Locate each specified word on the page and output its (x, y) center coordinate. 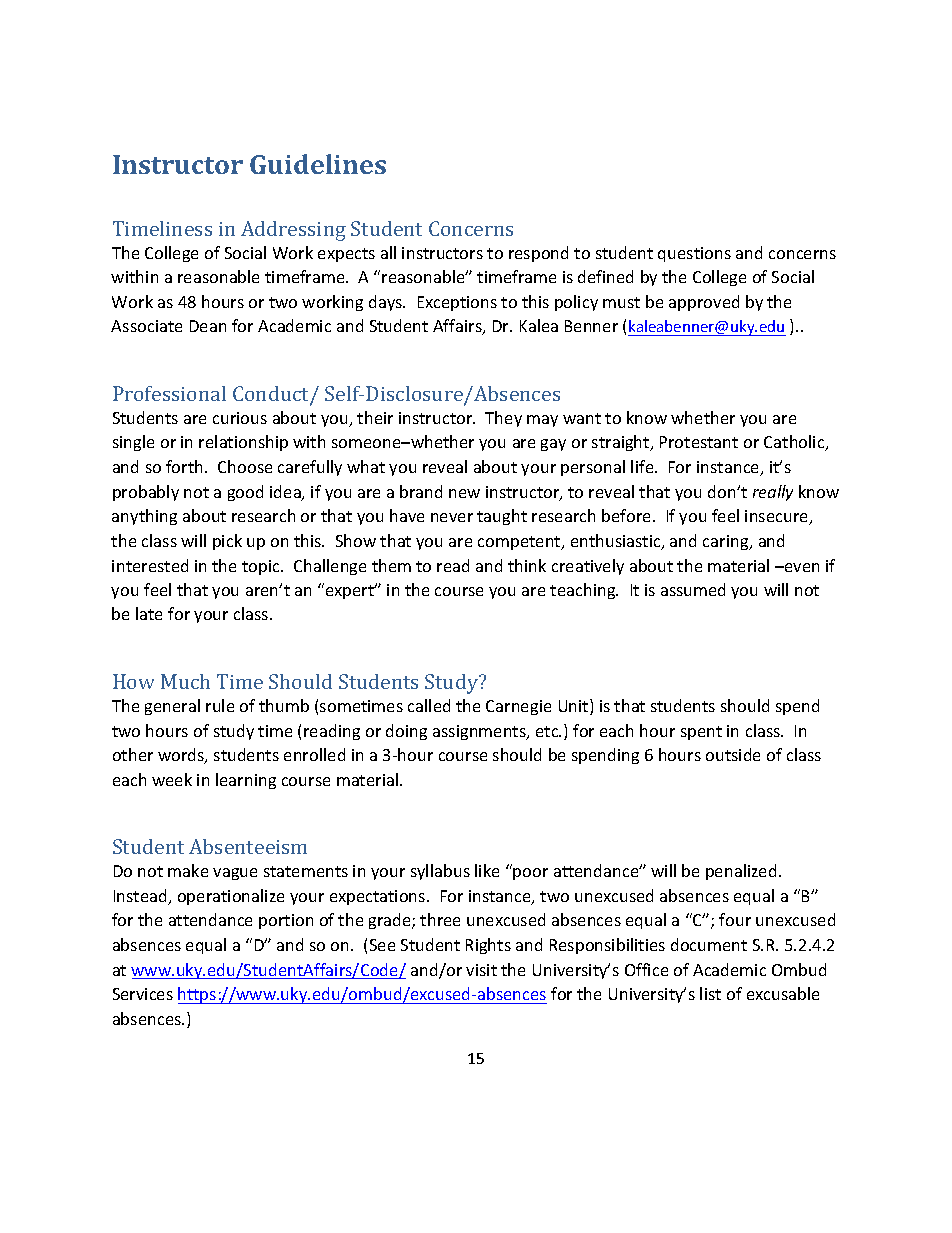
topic (262, 567)
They (503, 419)
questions (694, 254)
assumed (693, 589)
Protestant (699, 442)
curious (240, 418)
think (527, 565)
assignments (480, 732)
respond (538, 254)
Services (143, 994)
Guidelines (318, 164)
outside (733, 754)
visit (481, 970)
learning (246, 781)
